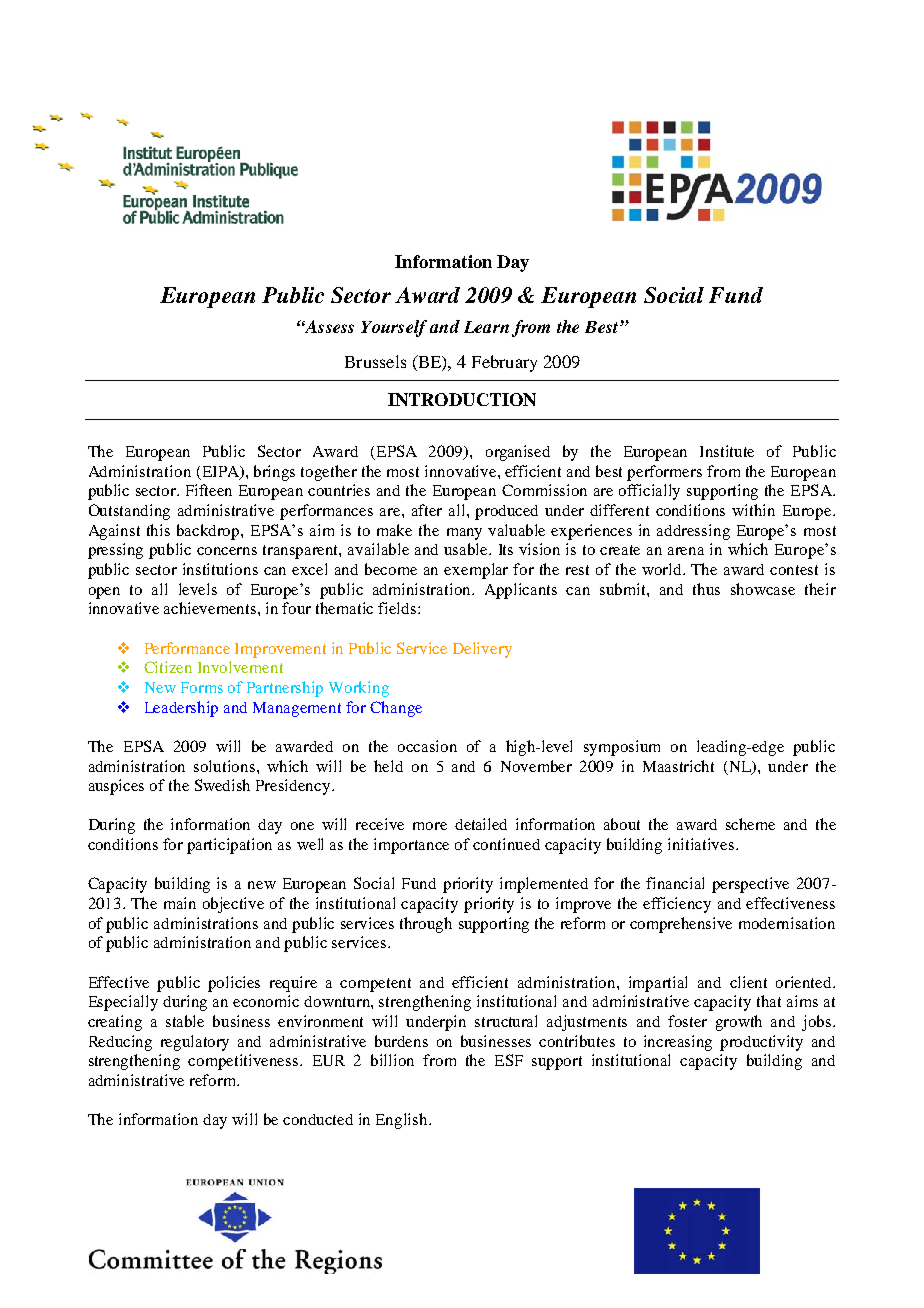 Image resolution: width=924 pixels, height=1308 pixels. What do you see at coordinates (504, 363) in the image?
I see `February` at bounding box center [504, 363].
